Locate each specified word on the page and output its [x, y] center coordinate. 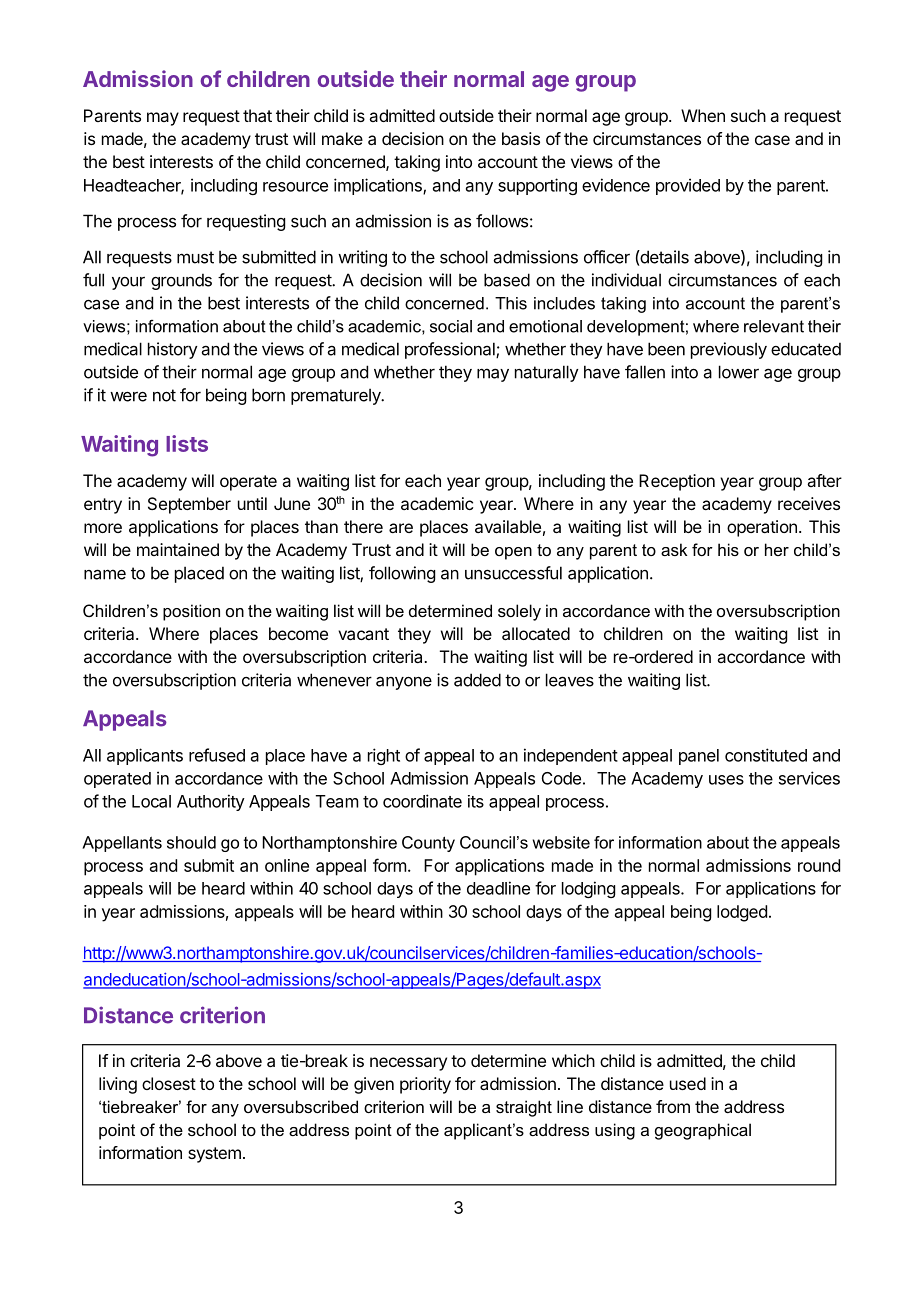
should [191, 842]
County [428, 844]
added [477, 680]
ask [674, 549]
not [164, 395]
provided [688, 186]
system [214, 1155]
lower [739, 372]
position [191, 612]
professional [451, 350]
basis [521, 138]
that [257, 115]
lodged [742, 913]
